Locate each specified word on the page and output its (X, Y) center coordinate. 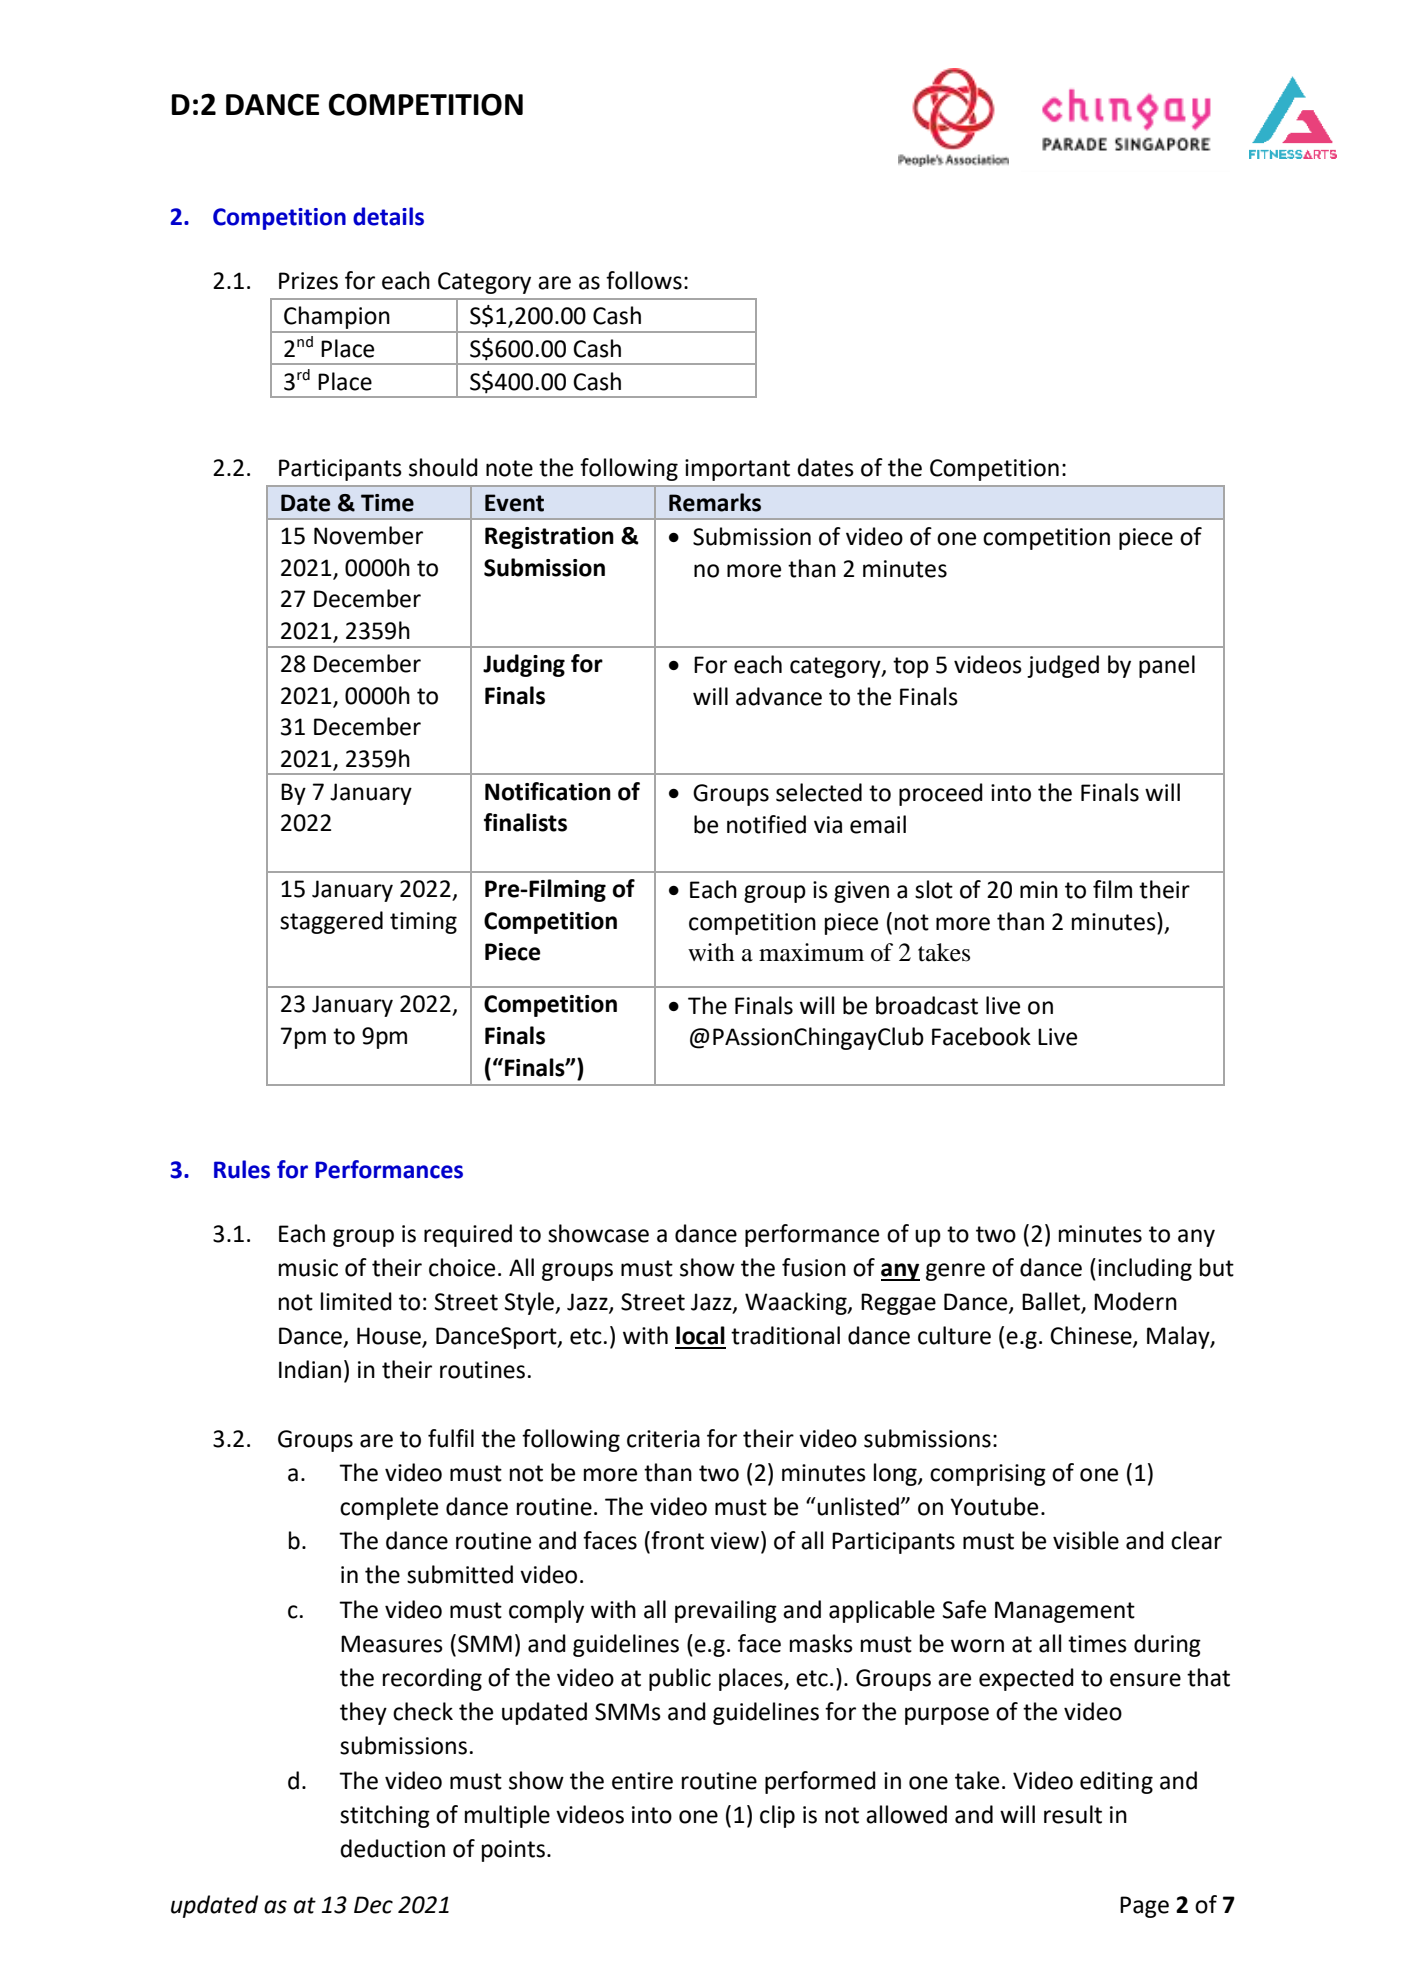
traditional (785, 1335)
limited (356, 1301)
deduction (392, 1848)
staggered (331, 922)
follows (644, 280)
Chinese (1092, 1336)
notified (766, 824)
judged (1063, 666)
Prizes (308, 281)
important (737, 470)
